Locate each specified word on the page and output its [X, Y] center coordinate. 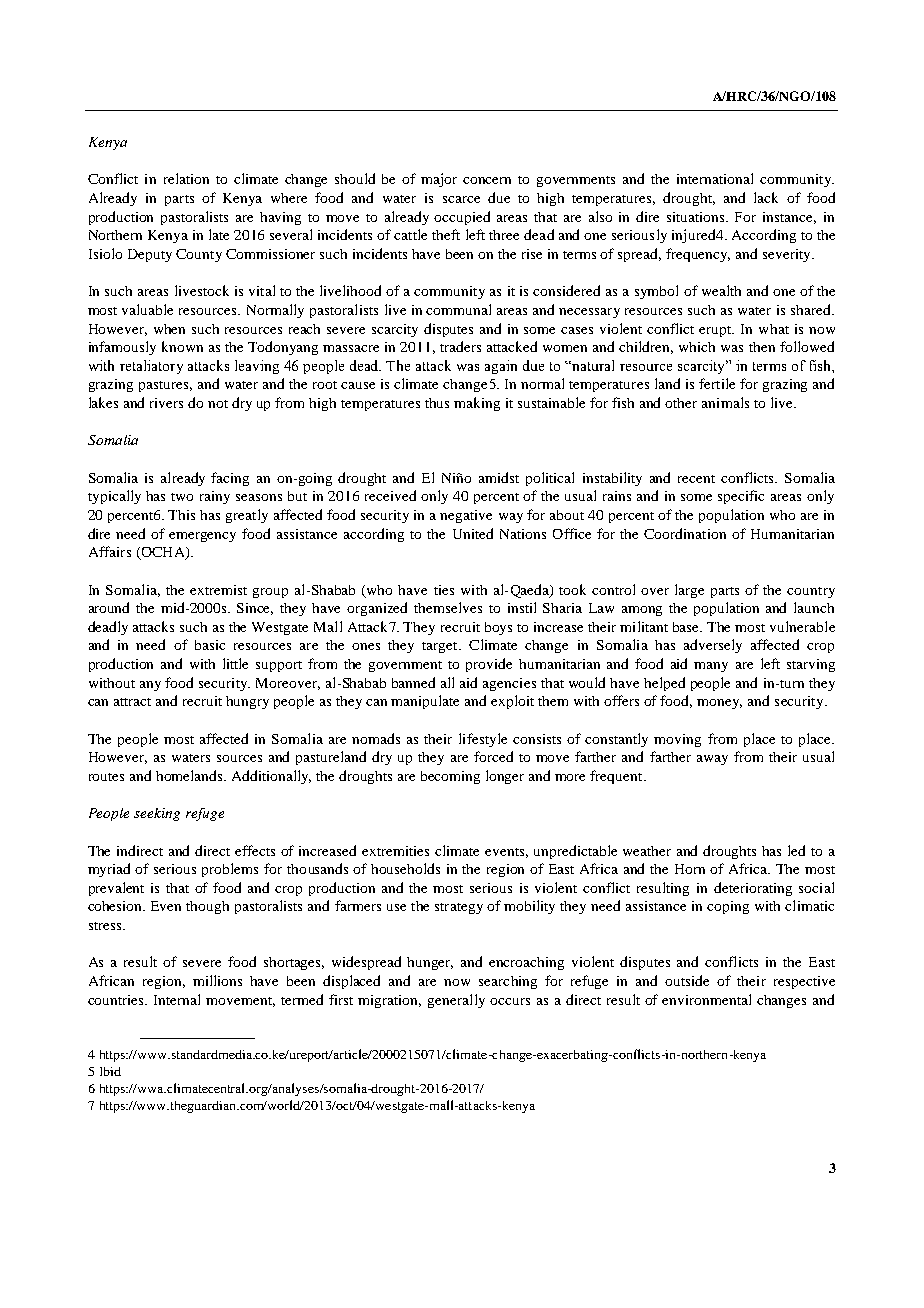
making [477, 404]
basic [210, 645]
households [405, 868]
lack [766, 197]
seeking [157, 814]
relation [186, 178]
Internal [177, 999]
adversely [713, 646]
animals [725, 402]
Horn [690, 869]
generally [456, 1001]
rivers [166, 403]
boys [498, 628]
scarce [461, 199]
